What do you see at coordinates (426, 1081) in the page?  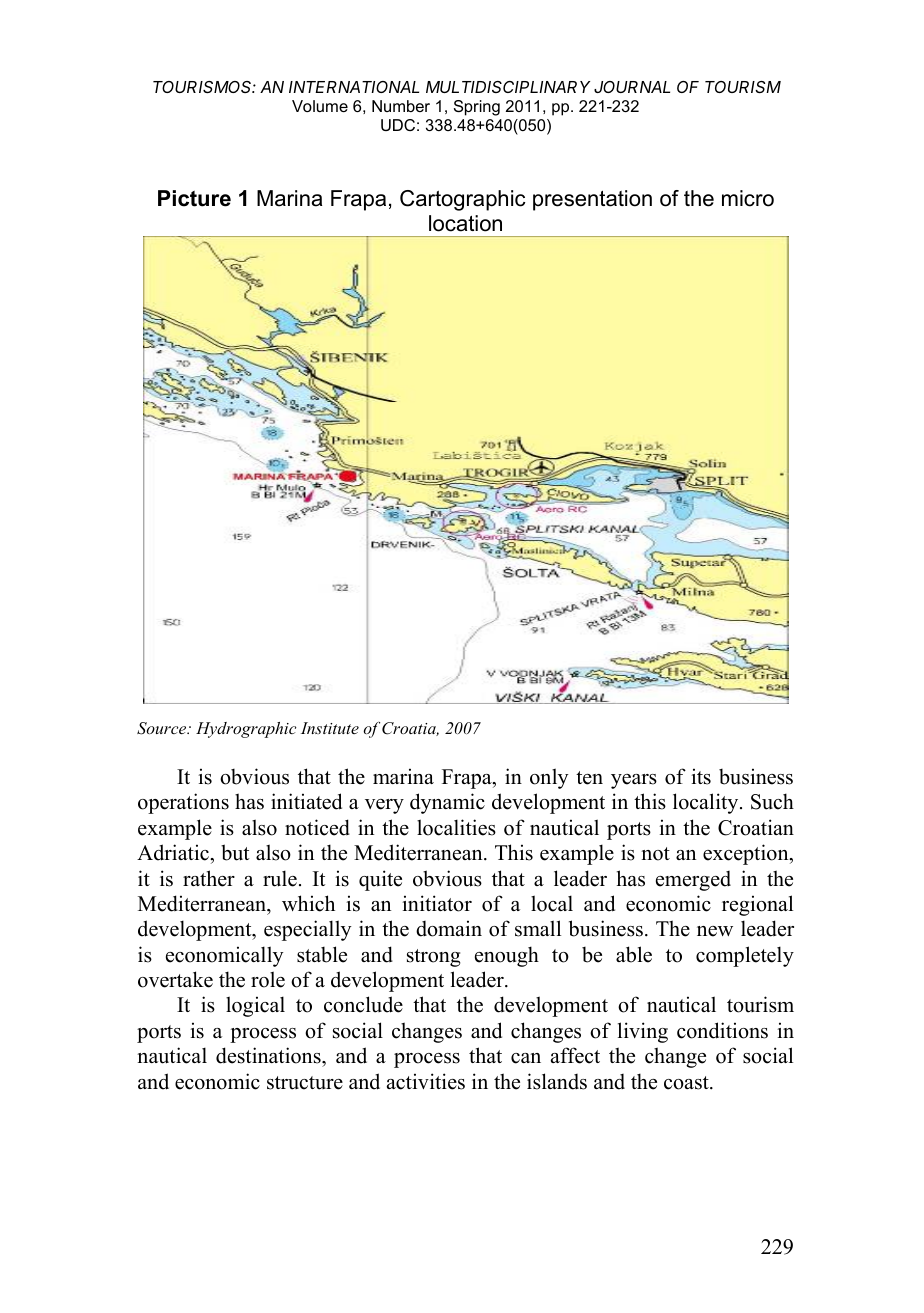 I see `activities` at bounding box center [426, 1081].
